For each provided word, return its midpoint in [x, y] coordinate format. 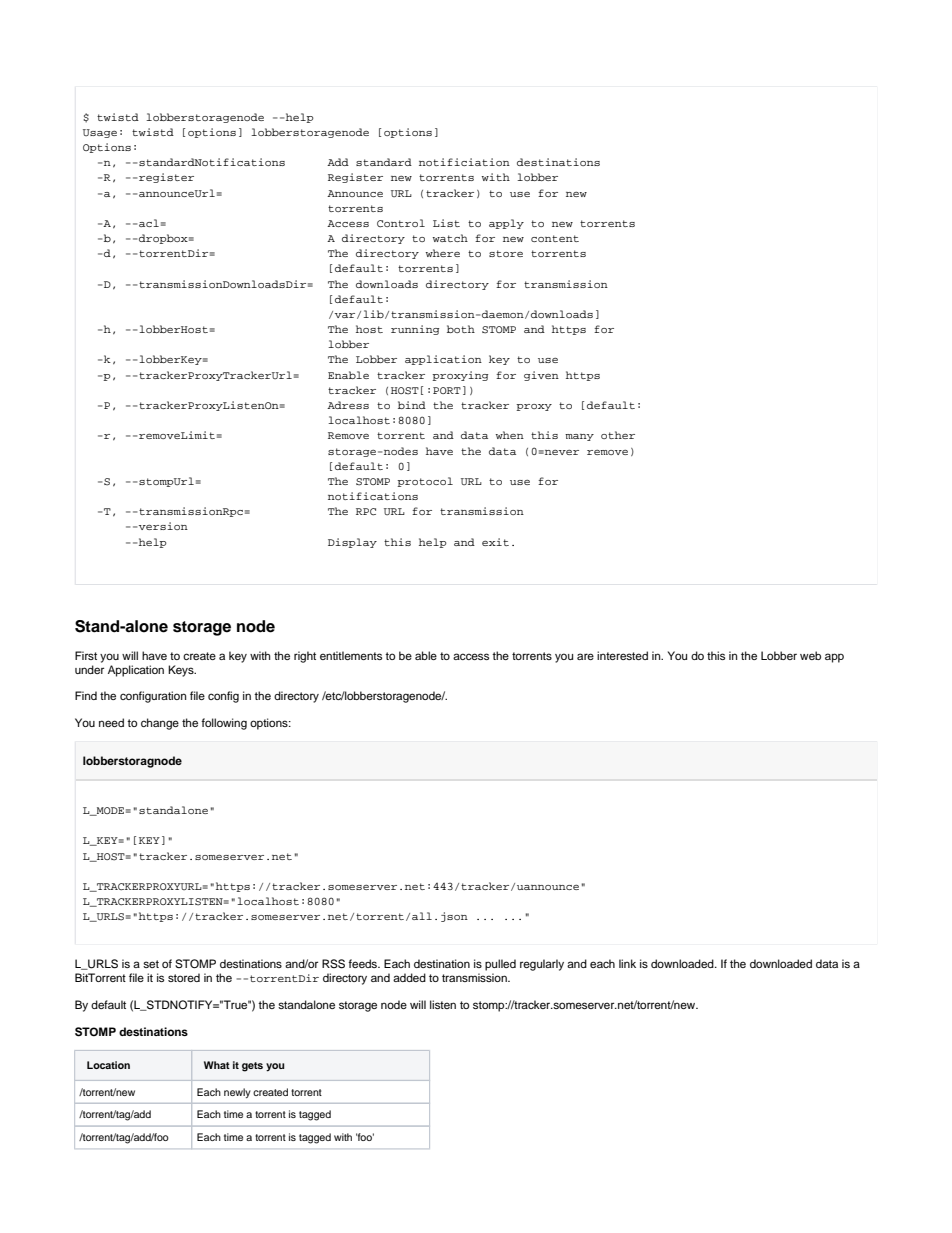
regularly [542, 965]
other [618, 435]
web [810, 655]
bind [412, 405]
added [409, 977]
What [217, 1065]
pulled [500, 965]
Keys [182, 671]
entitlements [351, 655]
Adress [348, 405]
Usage [100, 133]
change [160, 724]
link [627, 963]
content [555, 238]
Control [401, 223]
